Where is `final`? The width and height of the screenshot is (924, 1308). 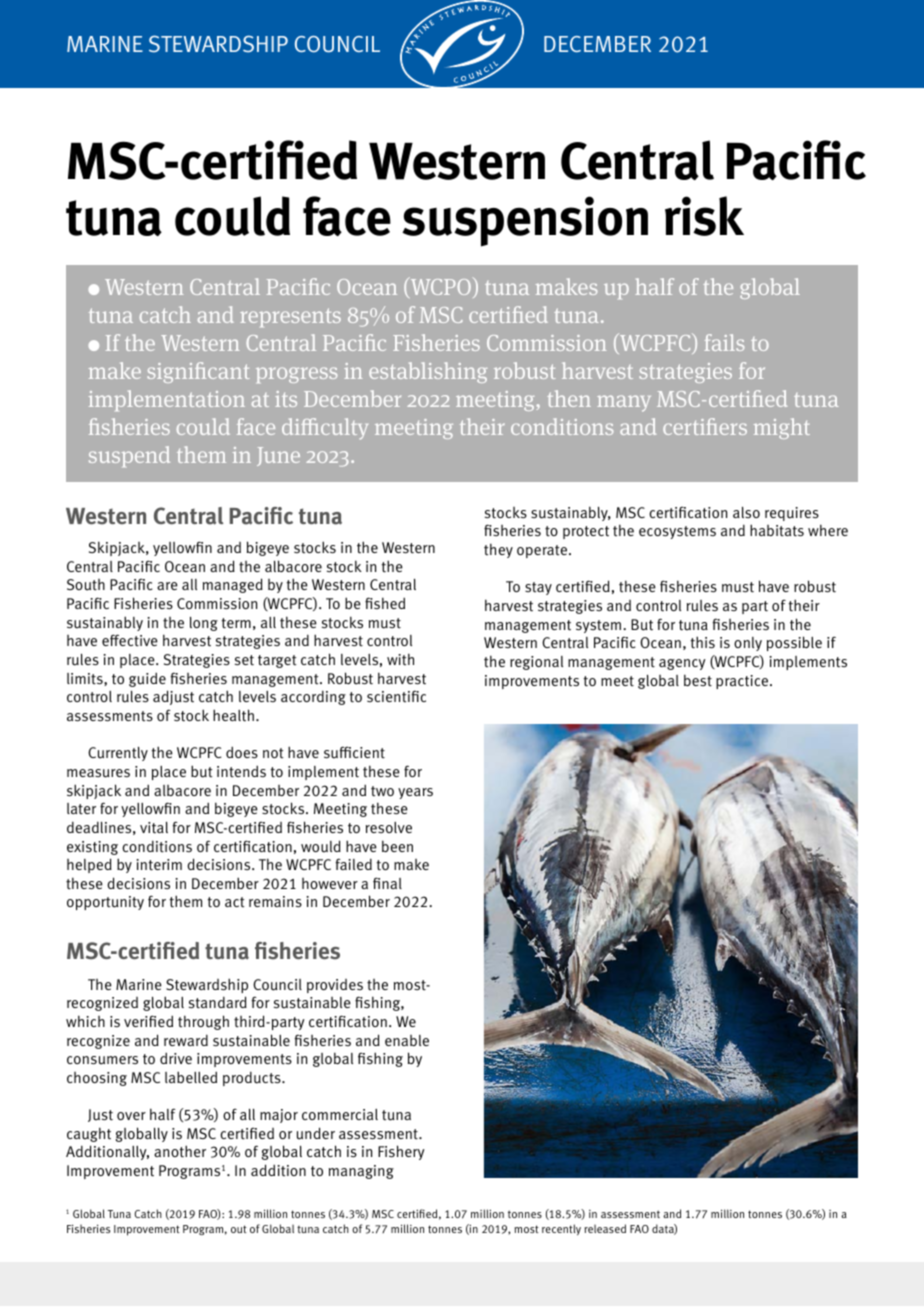
final is located at coordinates (387, 883).
